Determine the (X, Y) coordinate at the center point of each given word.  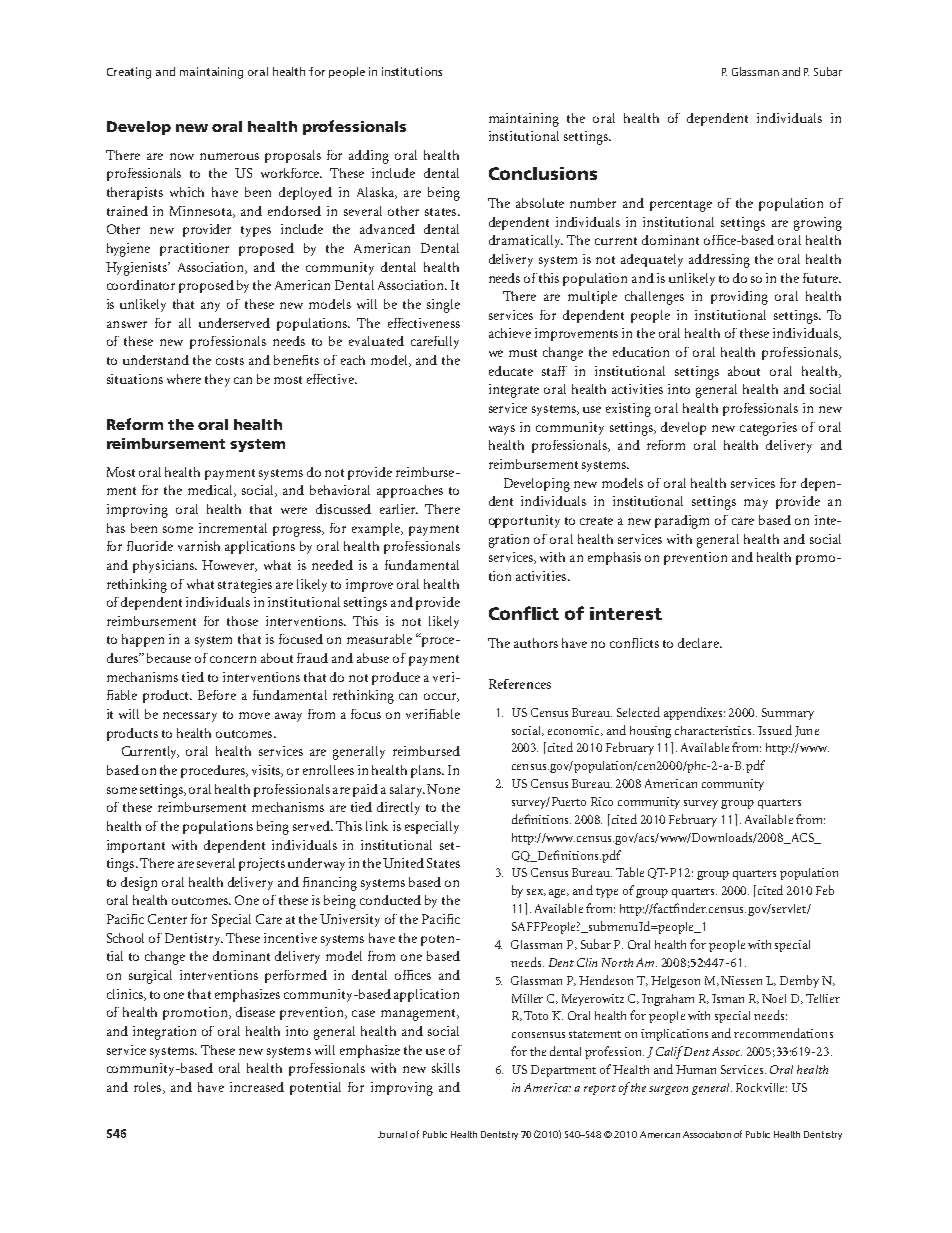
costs (230, 361)
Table (630, 872)
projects (262, 864)
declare (699, 643)
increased (257, 1087)
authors (536, 643)
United (403, 863)
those (242, 621)
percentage (681, 206)
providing (739, 298)
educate (511, 371)
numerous (229, 156)
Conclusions (543, 173)
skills (446, 1068)
